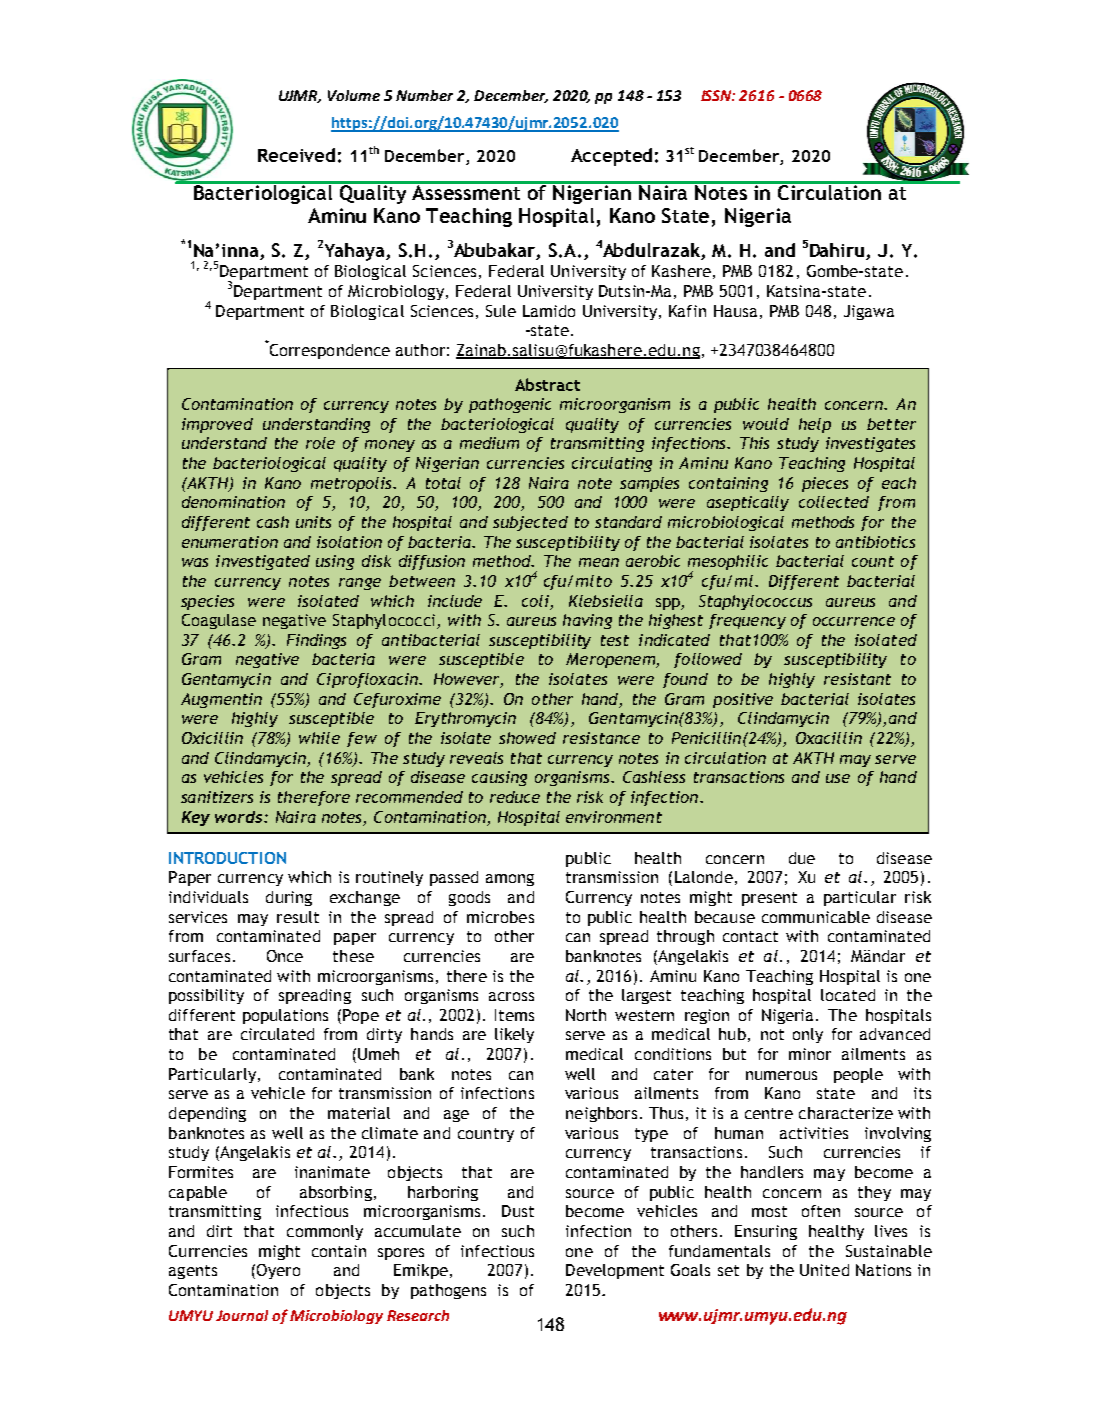 The width and height of the screenshot is (1099, 1422). I want to click on populations, so click(285, 1016).
